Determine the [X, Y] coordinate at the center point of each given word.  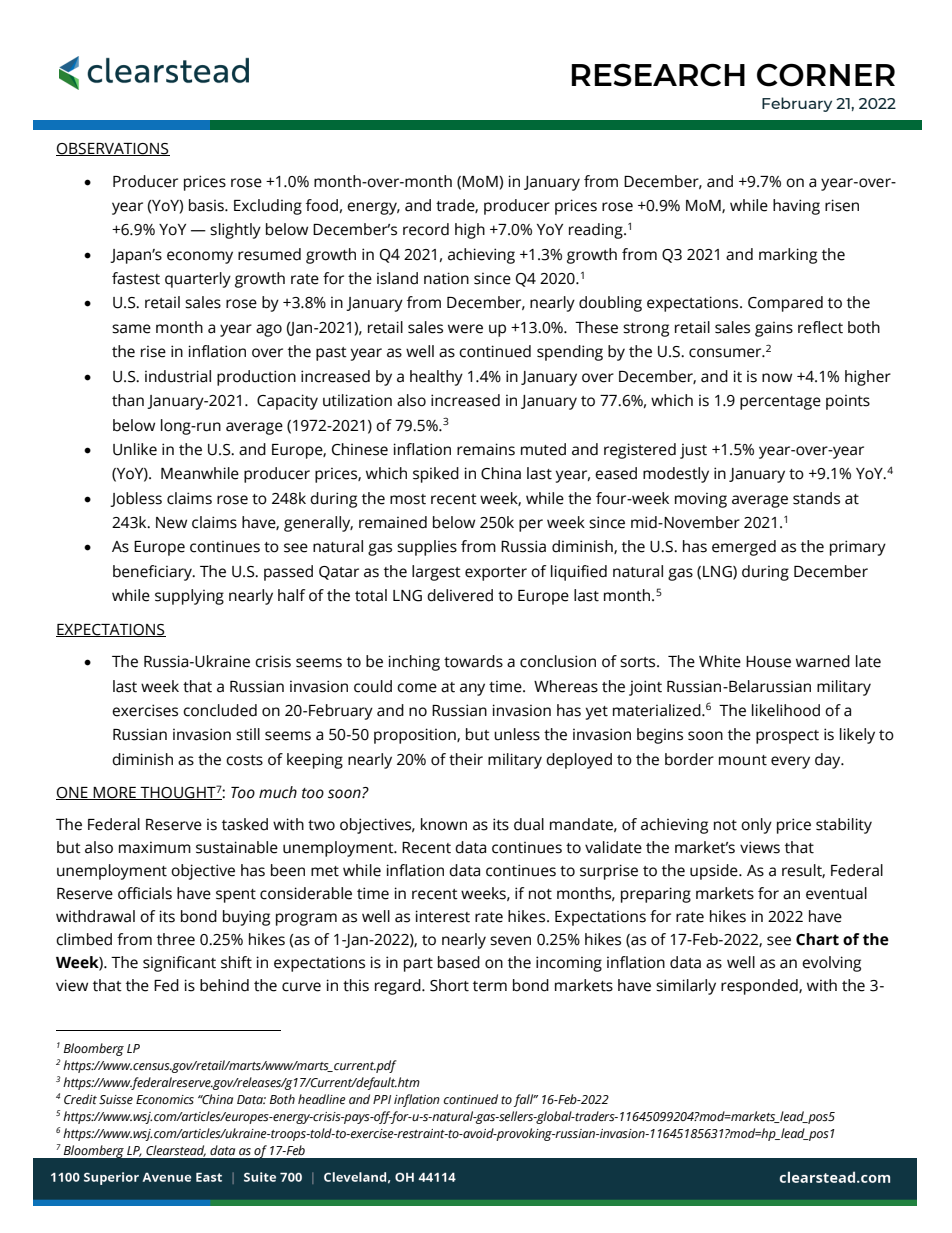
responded [760, 987]
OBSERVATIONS [113, 149]
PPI [382, 1099]
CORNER [826, 75]
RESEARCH [658, 75]
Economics [165, 1100]
